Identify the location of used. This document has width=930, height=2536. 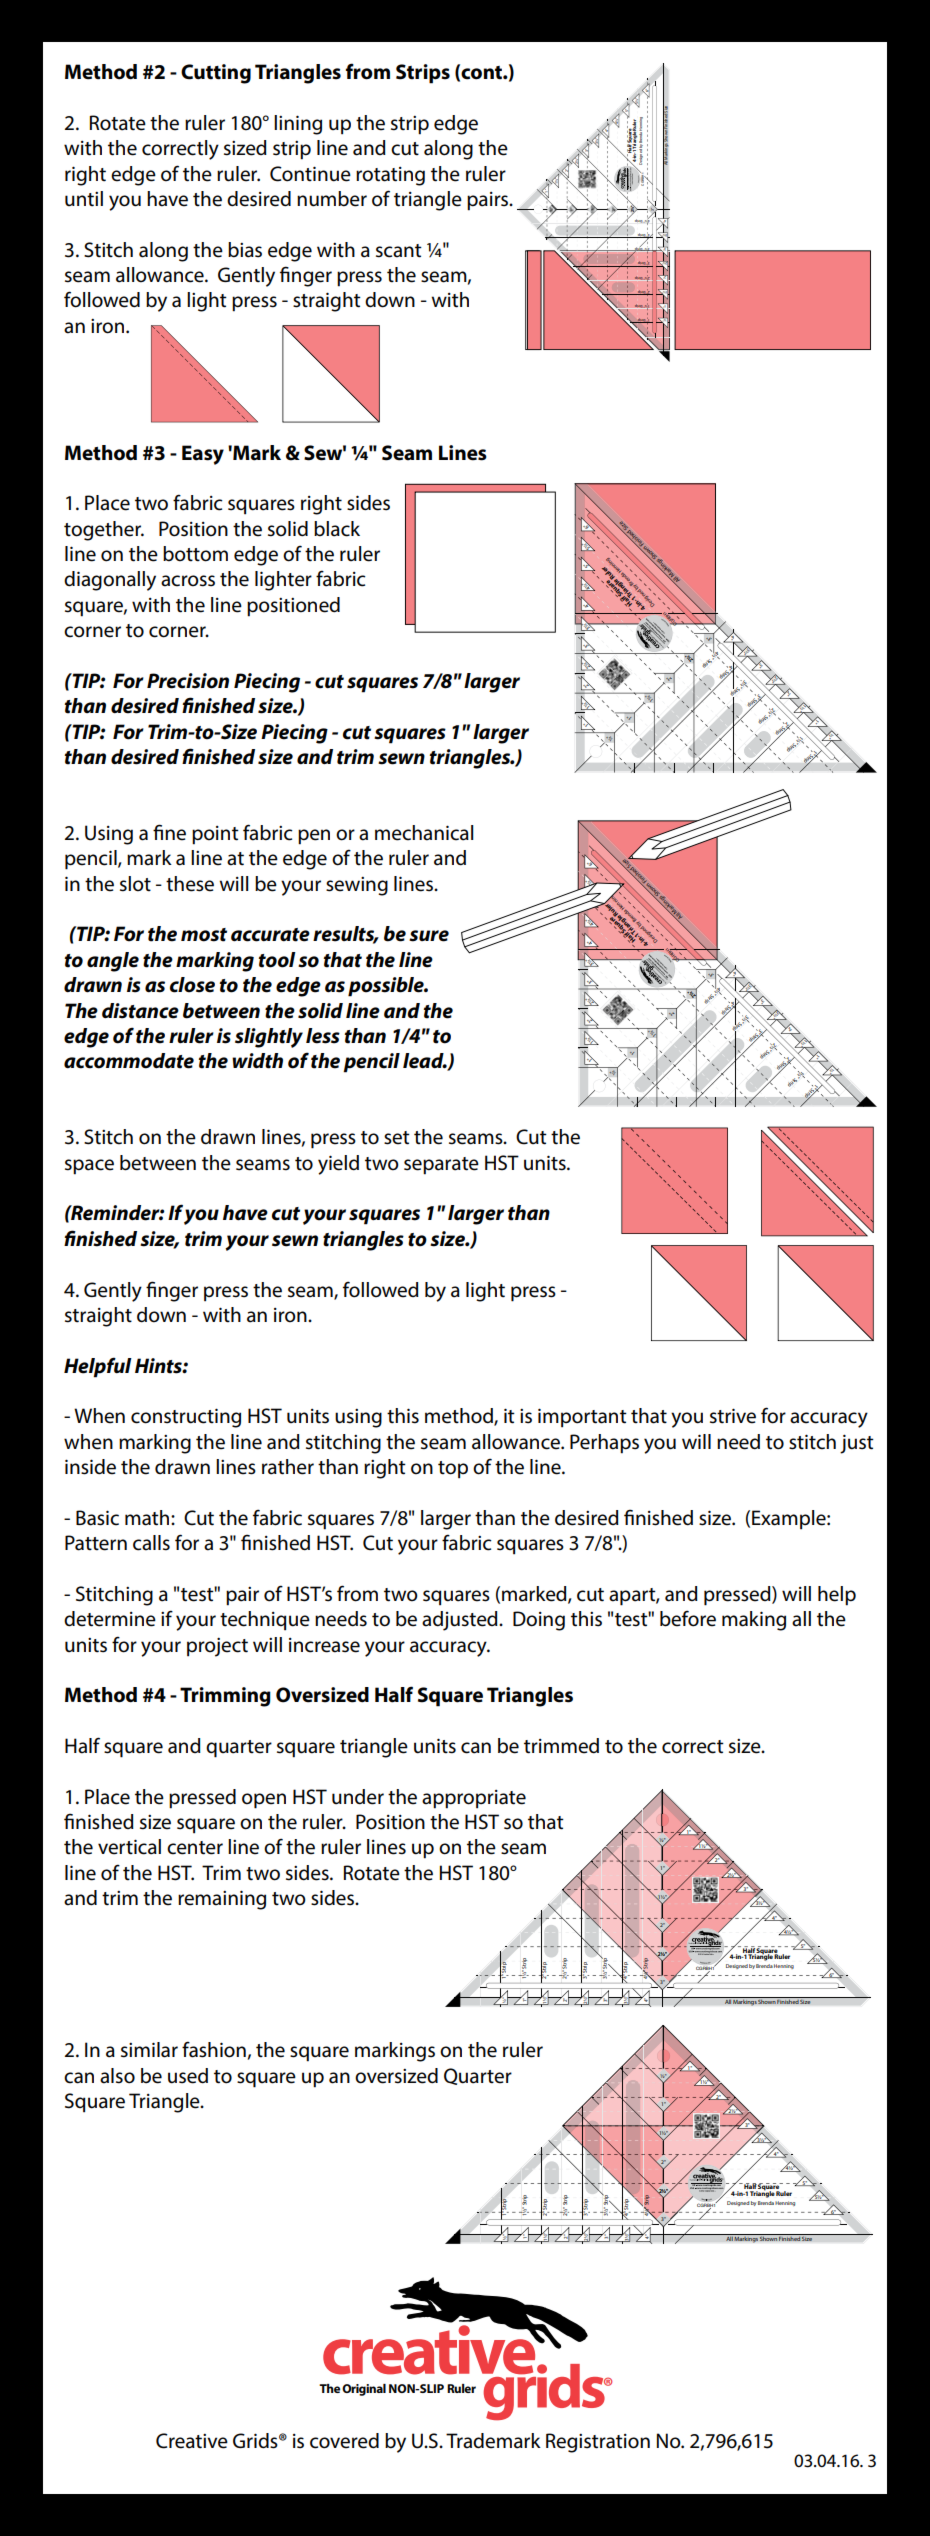
(188, 2076).
